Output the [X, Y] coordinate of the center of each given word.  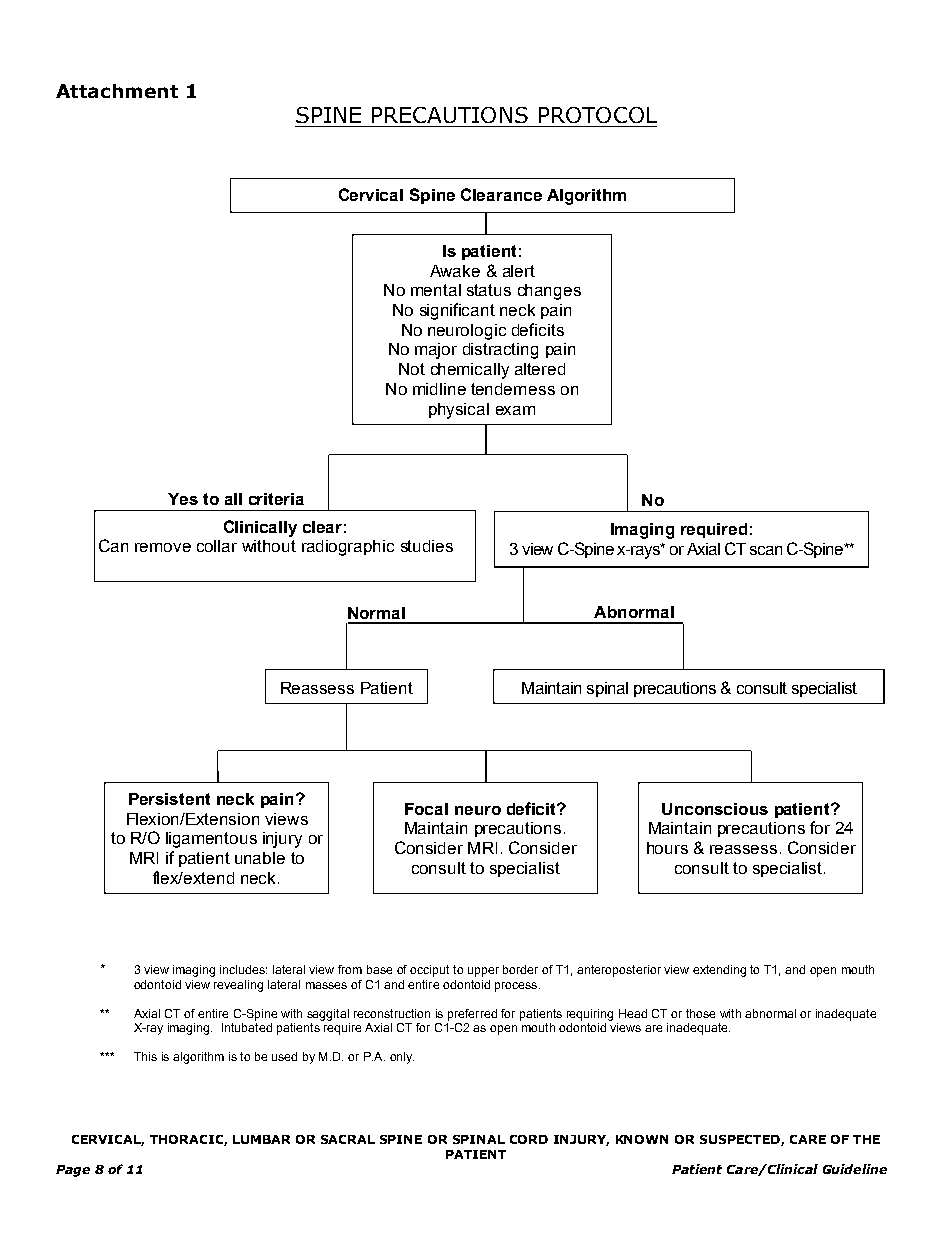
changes [549, 292]
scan [766, 550]
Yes [183, 499]
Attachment [117, 91]
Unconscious [715, 809]
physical [459, 411]
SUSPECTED [741, 1140]
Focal [426, 809]
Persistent [169, 799]
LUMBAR [261, 1139]
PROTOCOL [598, 115]
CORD [529, 1139]
